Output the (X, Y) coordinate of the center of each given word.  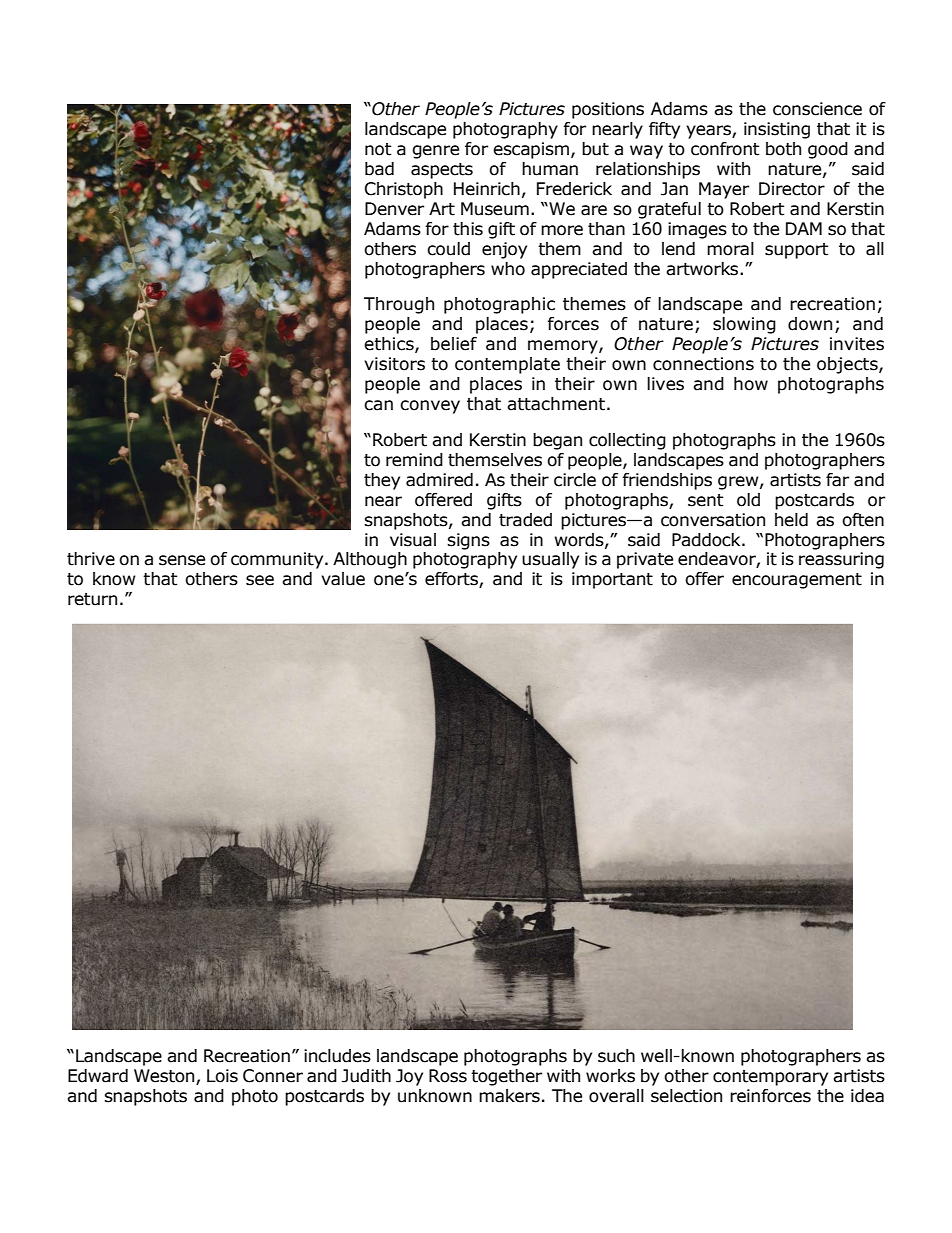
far (837, 480)
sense (182, 560)
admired (439, 480)
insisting (777, 130)
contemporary (770, 1078)
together (506, 1077)
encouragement (797, 581)
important (612, 580)
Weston (165, 1077)
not (378, 149)
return (92, 599)
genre (435, 152)
